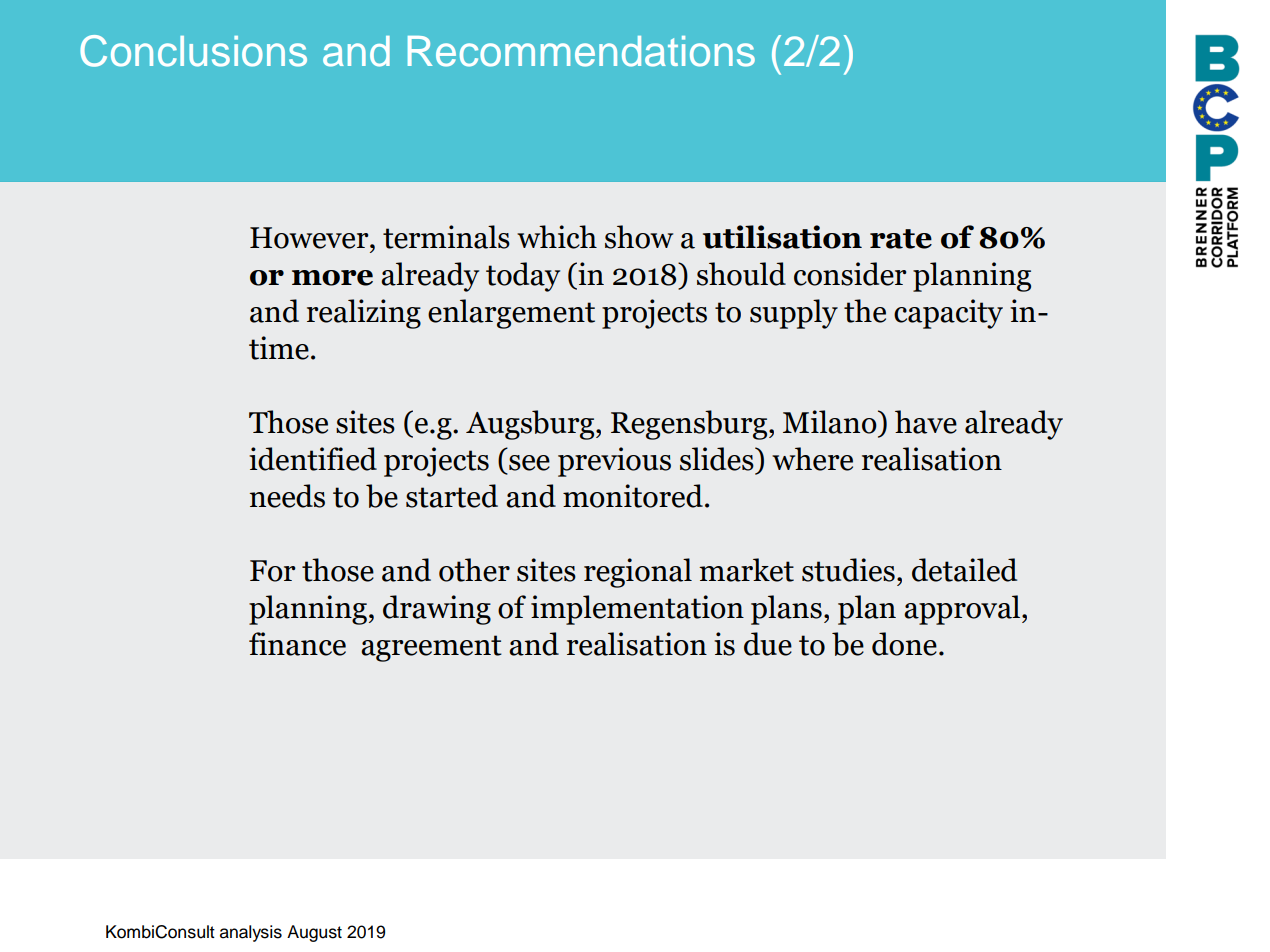 This page has width=1270, height=952. Describe the element at coordinates (511, 314) in the page. I see `enlargement` at that location.
